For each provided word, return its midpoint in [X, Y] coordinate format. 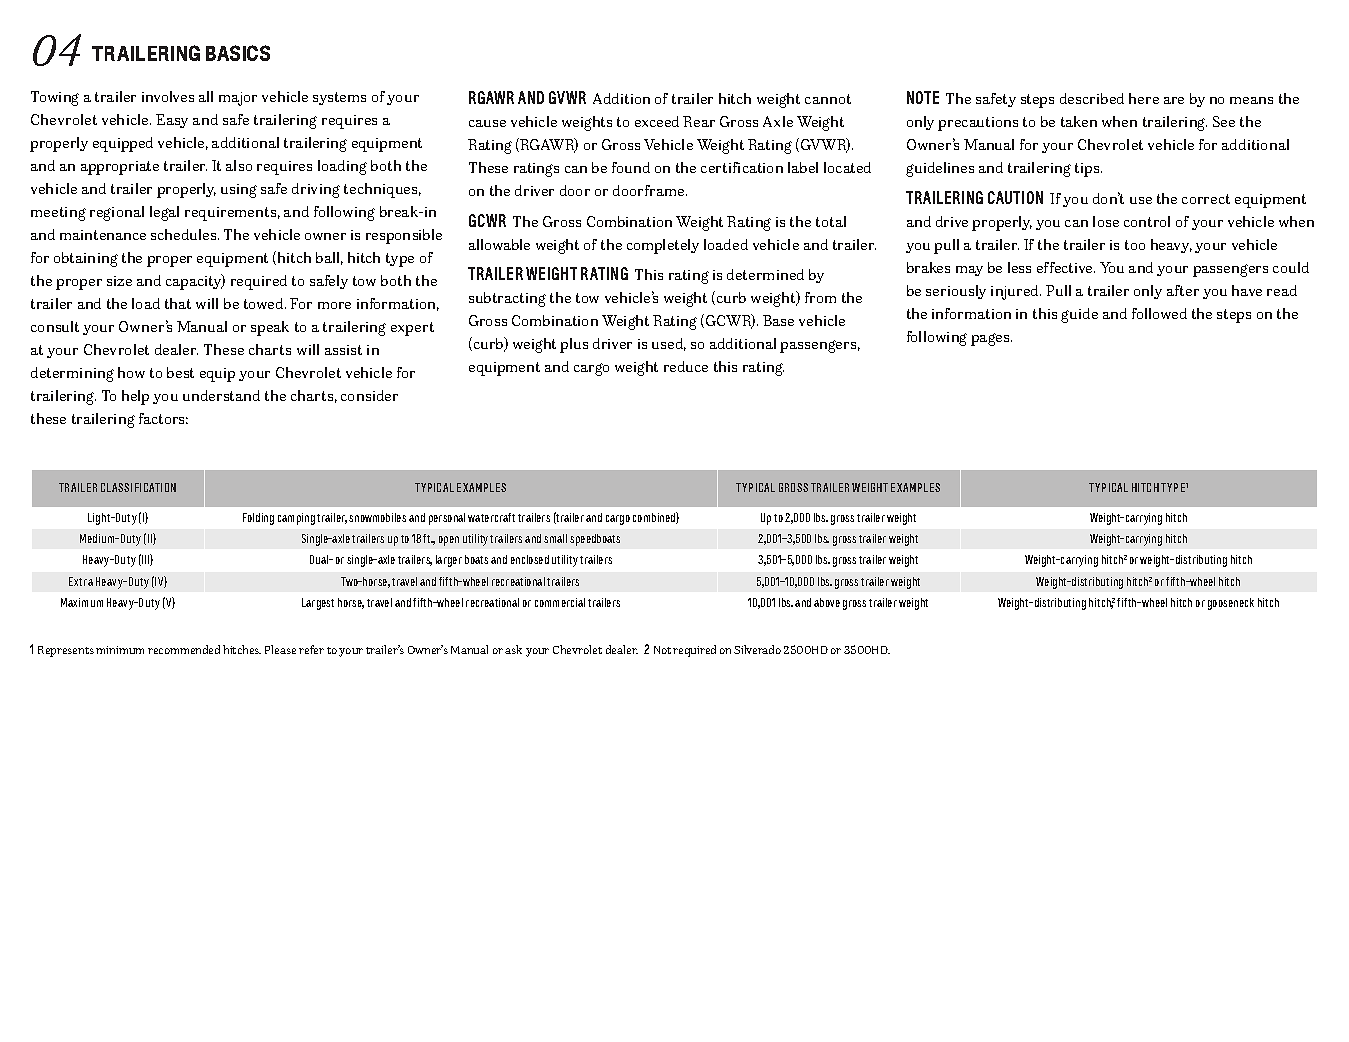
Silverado [757, 649]
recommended [184, 649]
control [1147, 221]
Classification [138, 487]
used [669, 344]
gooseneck [1231, 604]
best [180, 372]
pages [991, 339]
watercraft [491, 517]
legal [164, 213]
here [1144, 98]
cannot [828, 99]
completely [663, 246]
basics [238, 53]
